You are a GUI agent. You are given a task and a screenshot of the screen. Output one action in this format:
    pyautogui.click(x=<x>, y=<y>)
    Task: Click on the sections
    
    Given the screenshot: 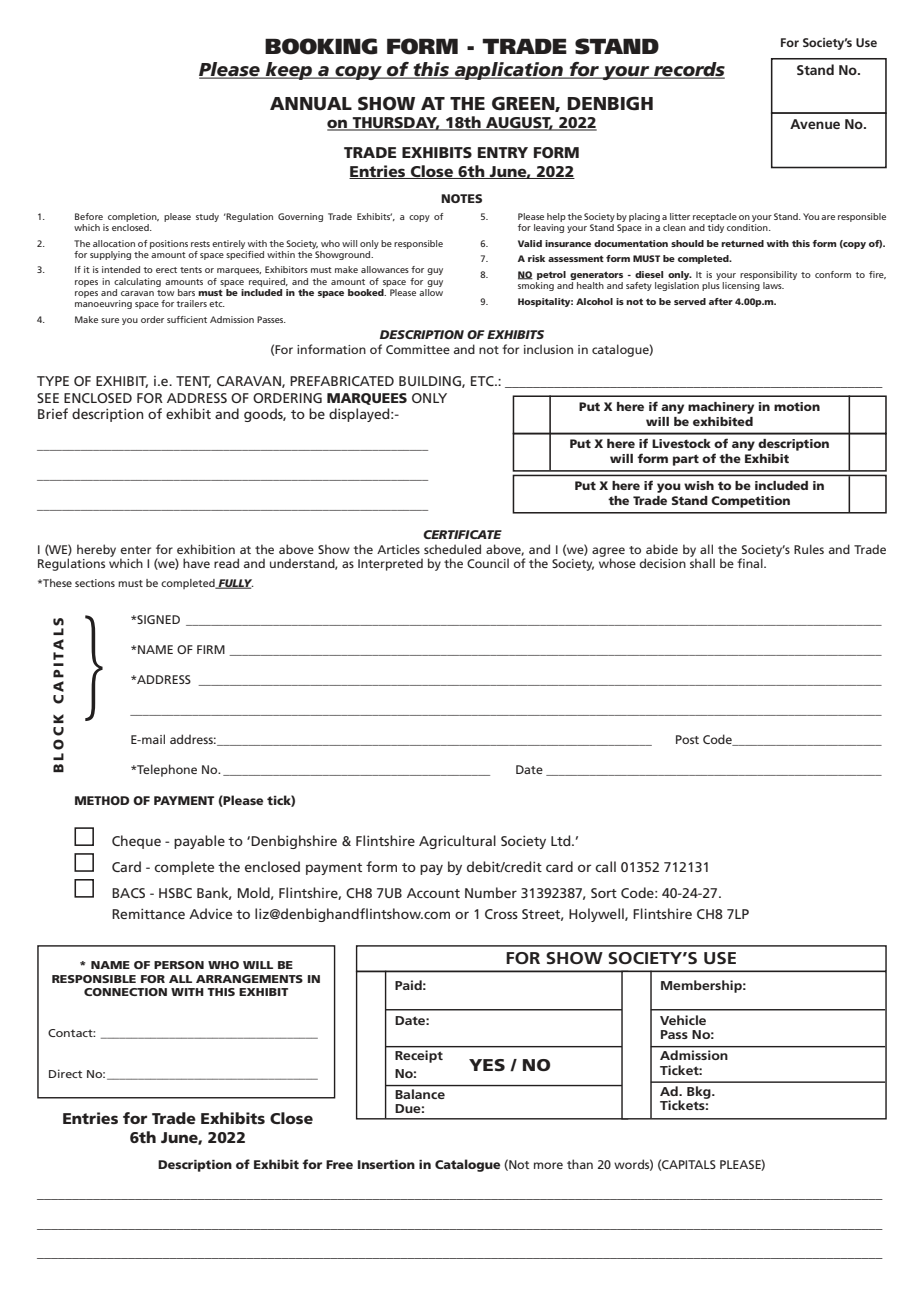 What is the action you would take?
    pyautogui.click(x=95, y=583)
